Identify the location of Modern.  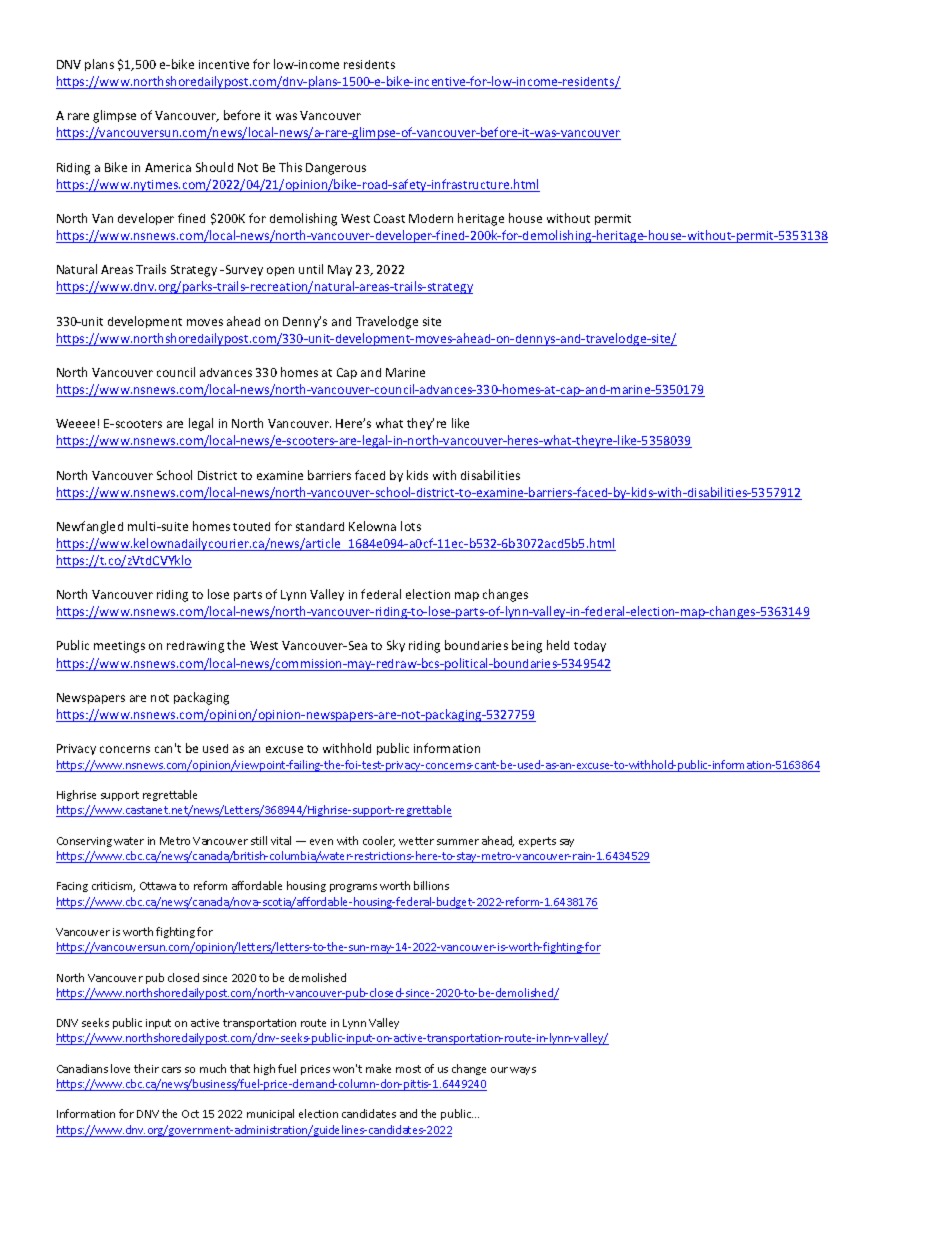
(431, 218).
